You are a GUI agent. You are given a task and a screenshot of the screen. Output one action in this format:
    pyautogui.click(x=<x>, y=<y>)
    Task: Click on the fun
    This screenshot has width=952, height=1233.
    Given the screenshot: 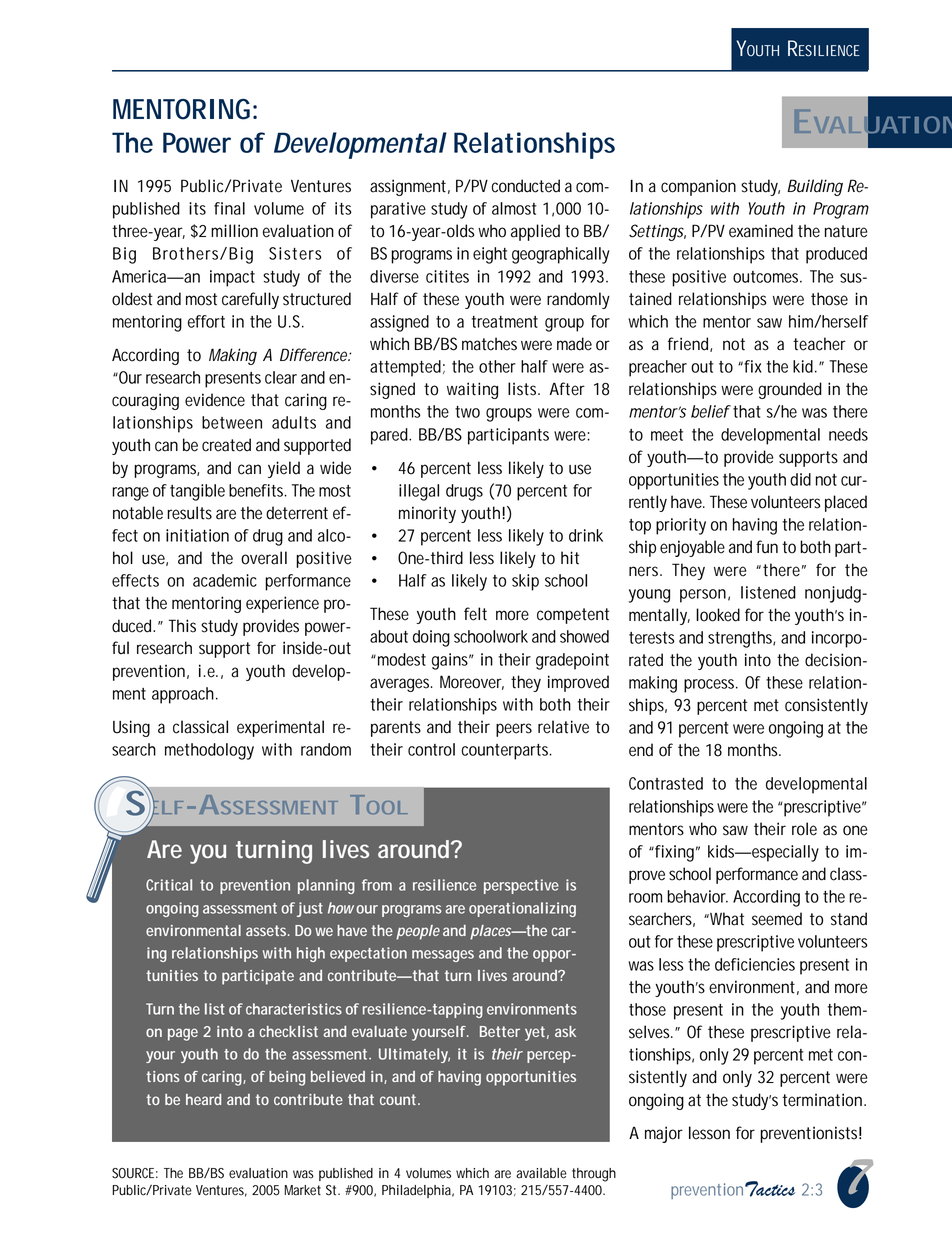 What is the action you would take?
    pyautogui.click(x=767, y=547)
